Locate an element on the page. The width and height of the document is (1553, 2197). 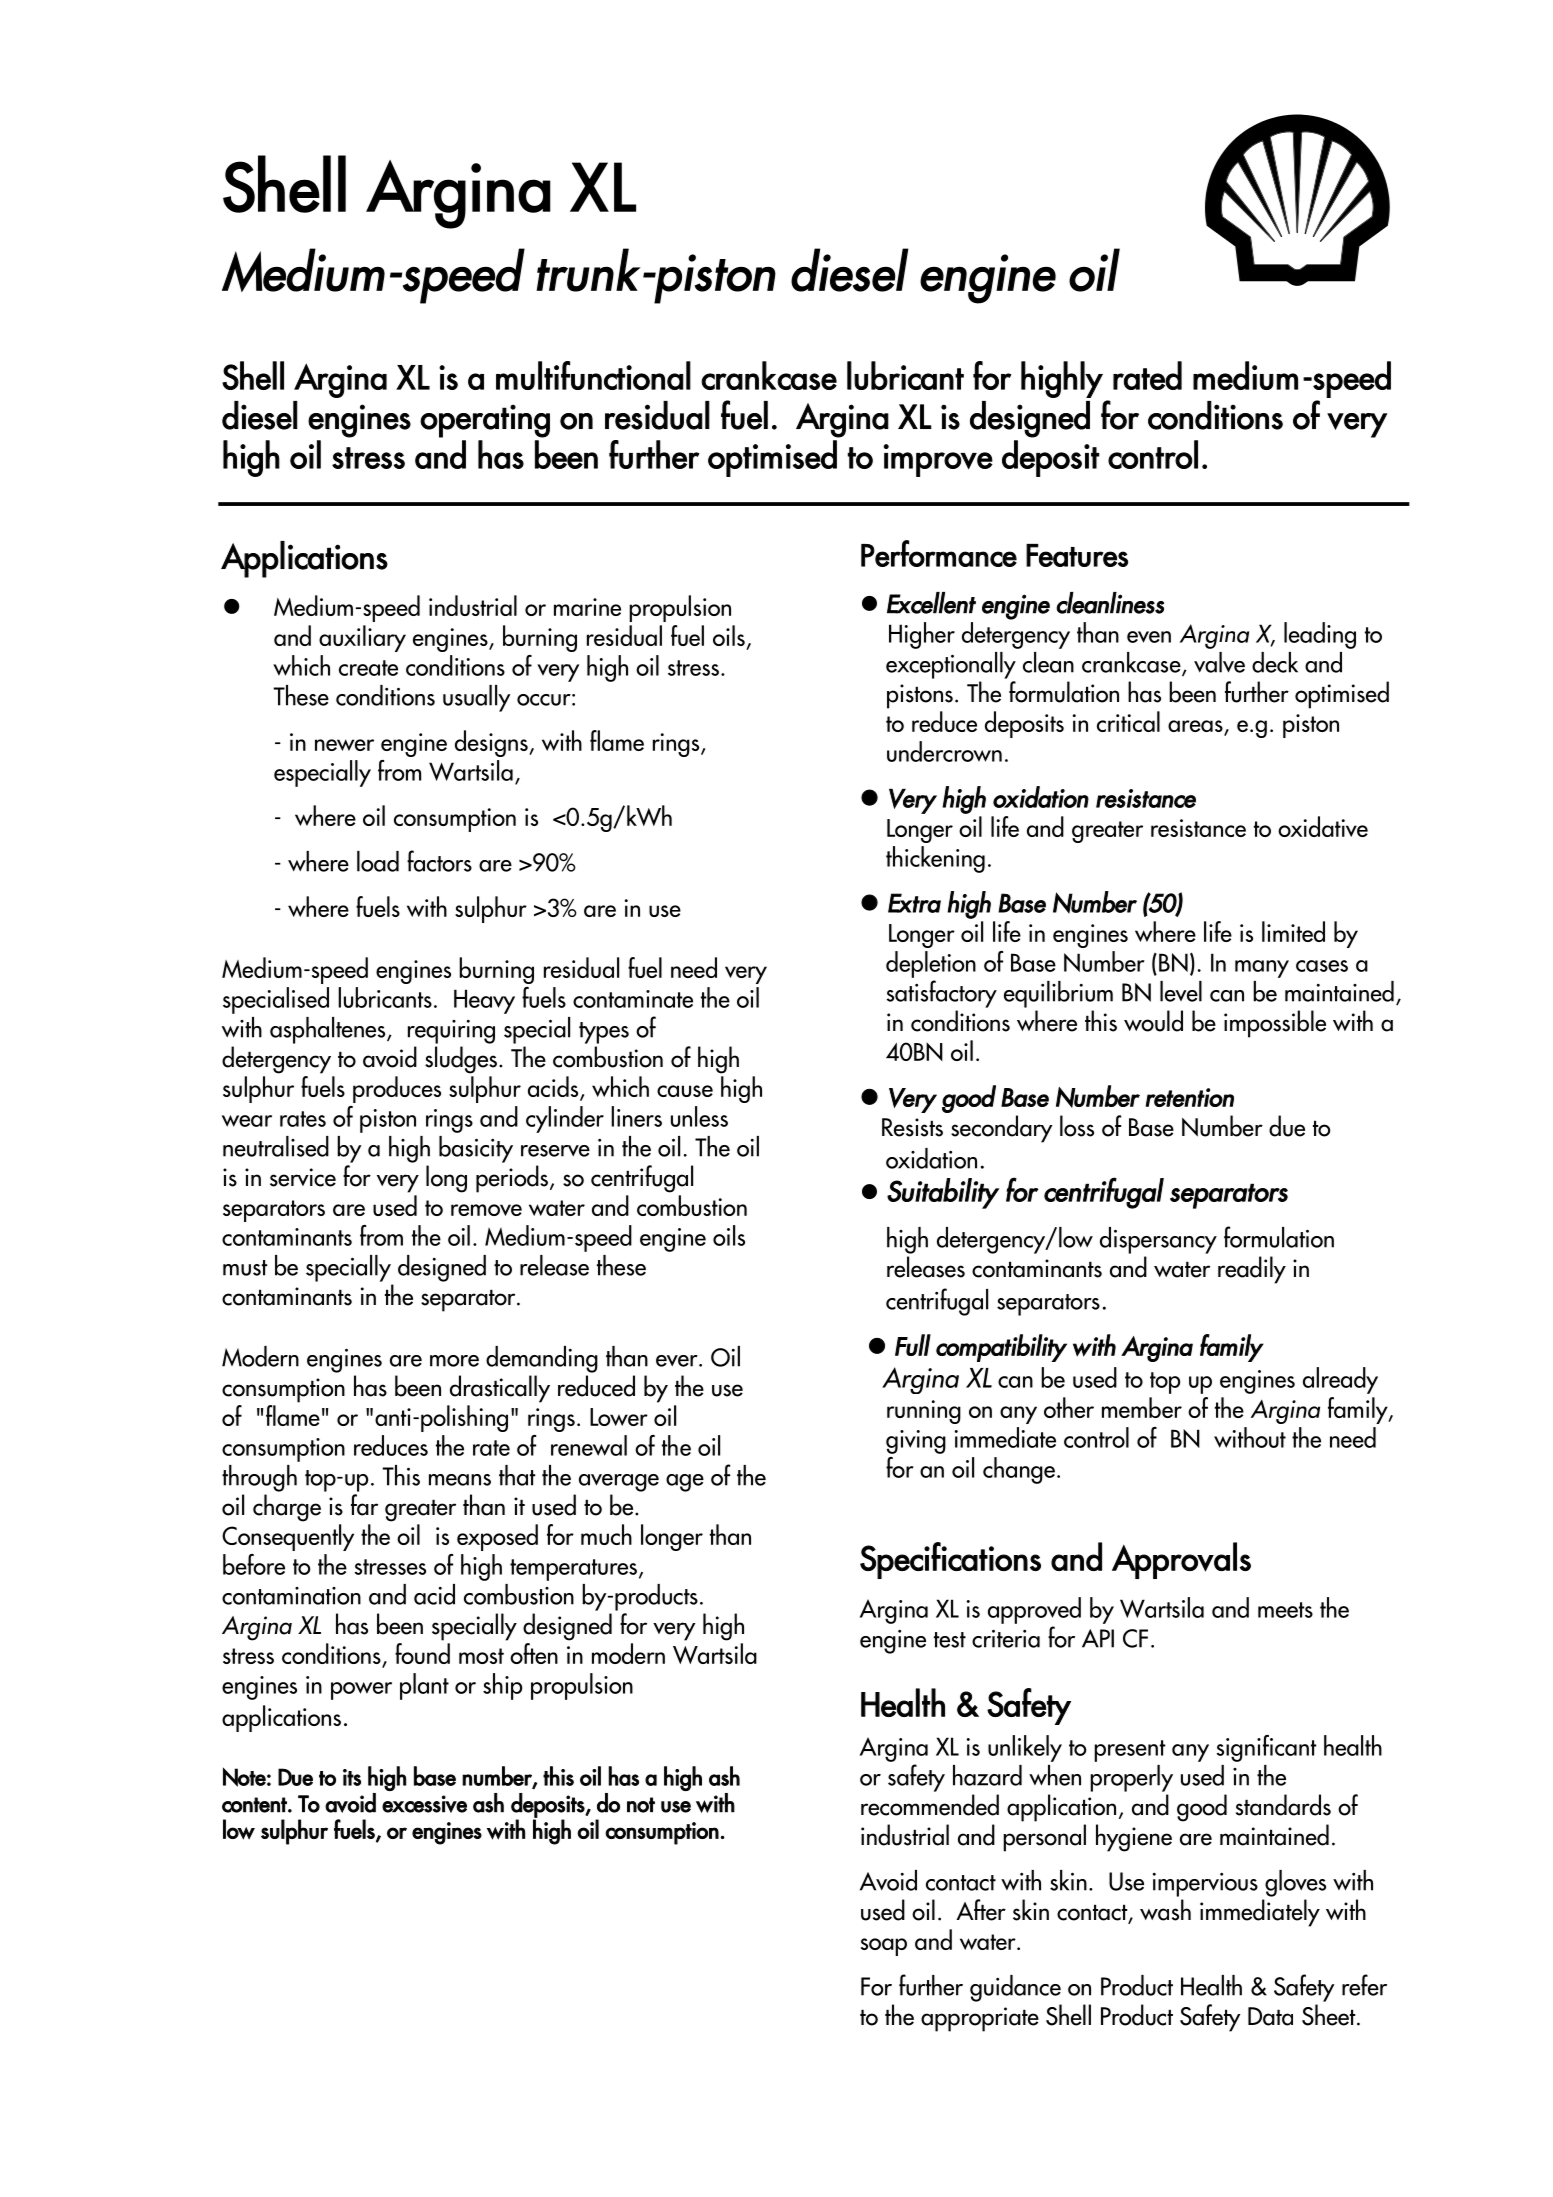
excessive is located at coordinates (424, 1804).
